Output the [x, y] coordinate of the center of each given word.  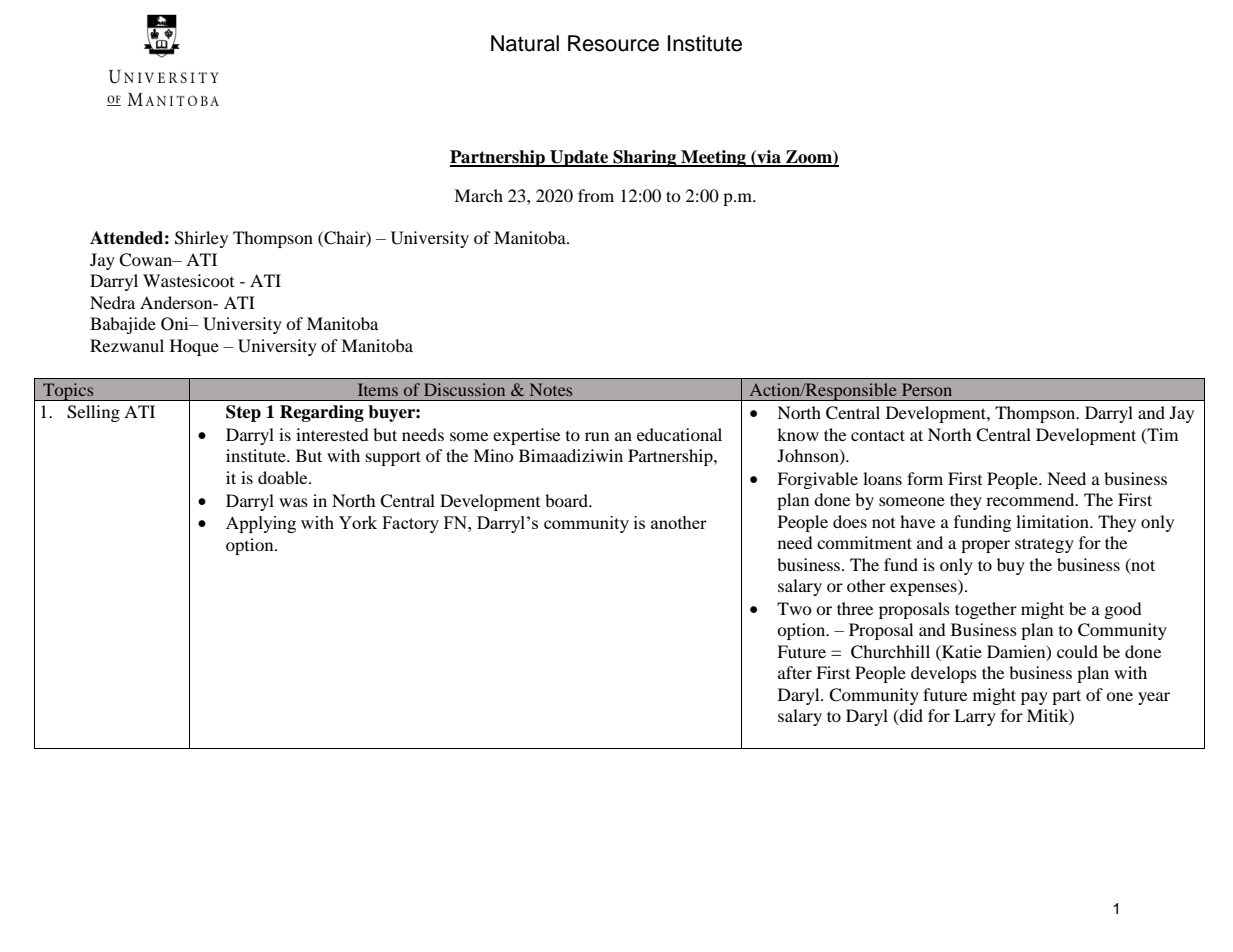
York [358, 522]
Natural [525, 43]
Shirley [201, 239]
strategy [1044, 545]
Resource [613, 43]
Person [927, 389]
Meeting [713, 158]
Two [794, 608]
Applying [261, 524]
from [596, 195]
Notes [551, 389]
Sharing [645, 158]
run [597, 436]
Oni [176, 324]
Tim [1161, 435]
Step [243, 413]
